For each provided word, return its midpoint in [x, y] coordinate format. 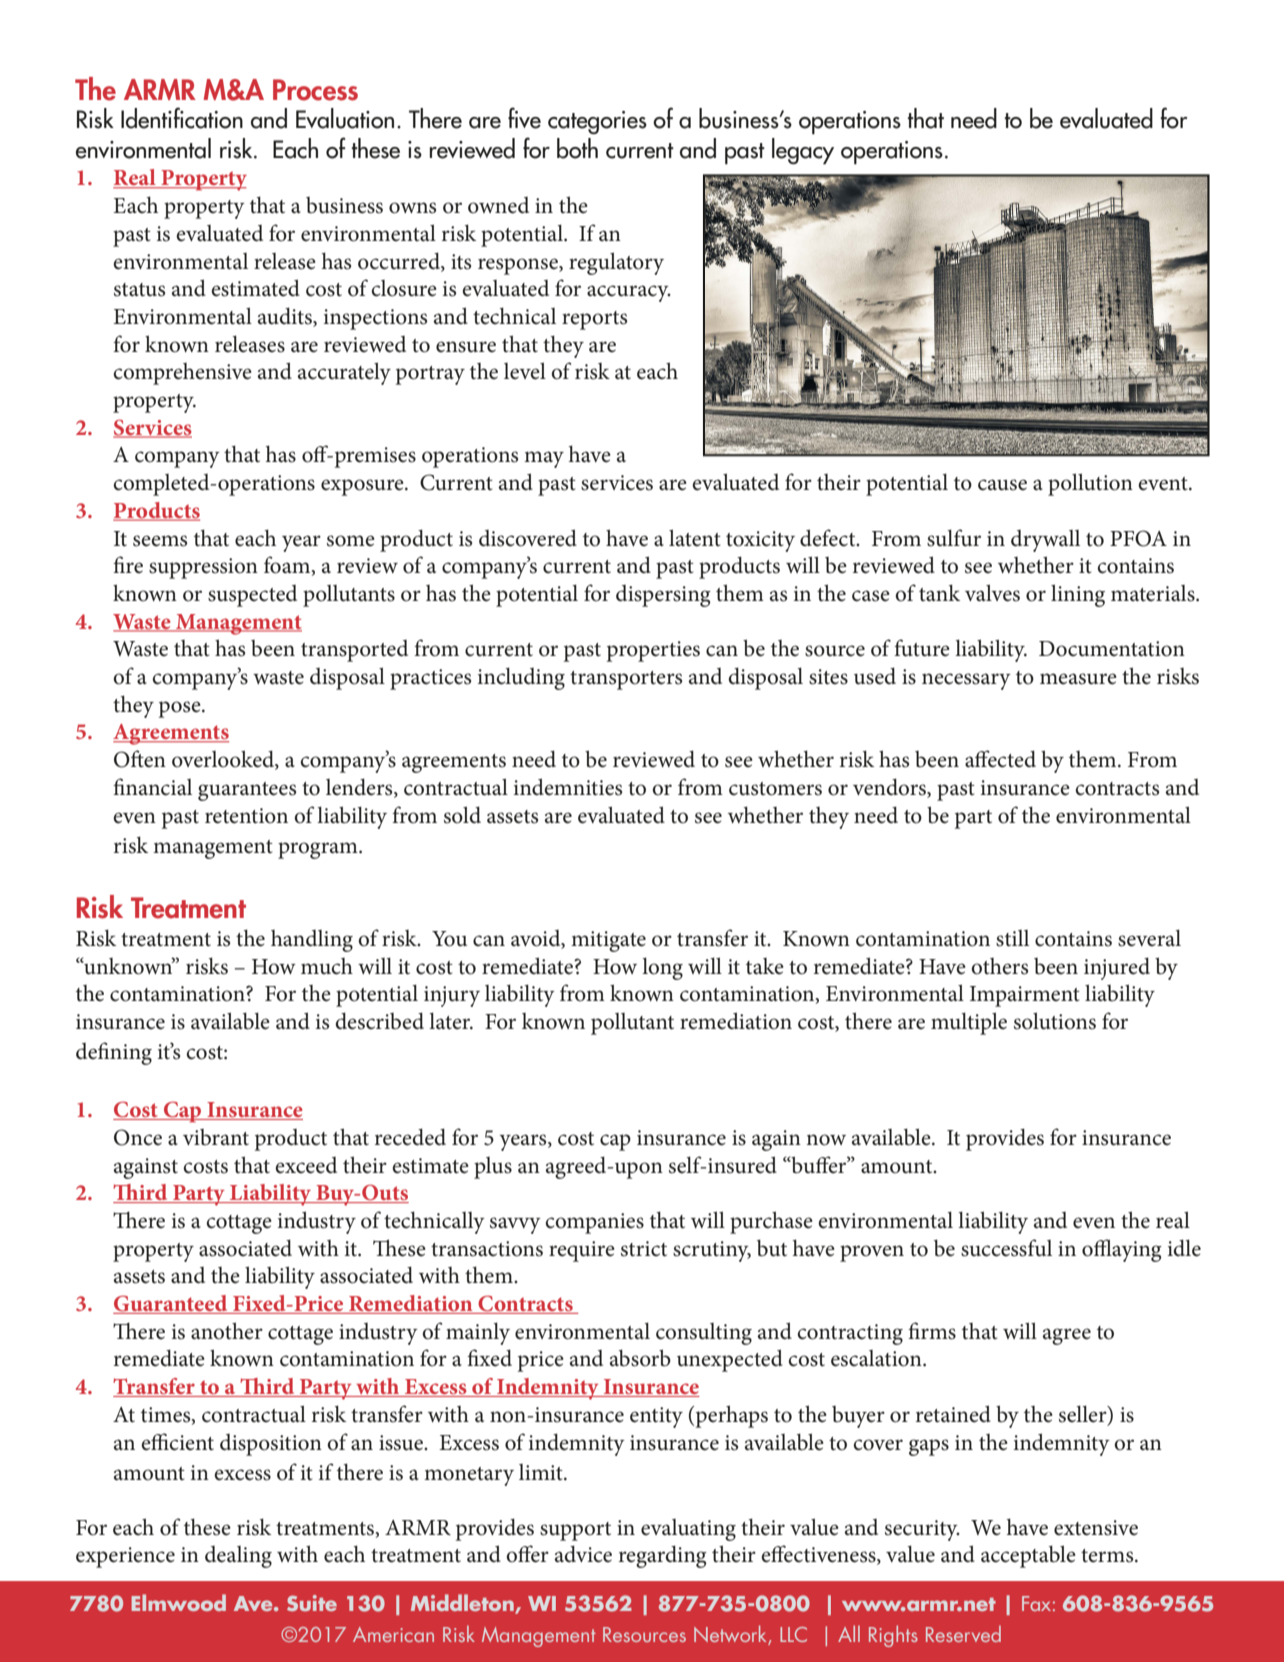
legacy [803, 151]
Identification [182, 118]
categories [597, 122]
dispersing [663, 596]
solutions [1055, 1021]
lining [1078, 595]
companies [594, 1223]
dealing [238, 1557]
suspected [252, 596]
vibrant [216, 1137]
